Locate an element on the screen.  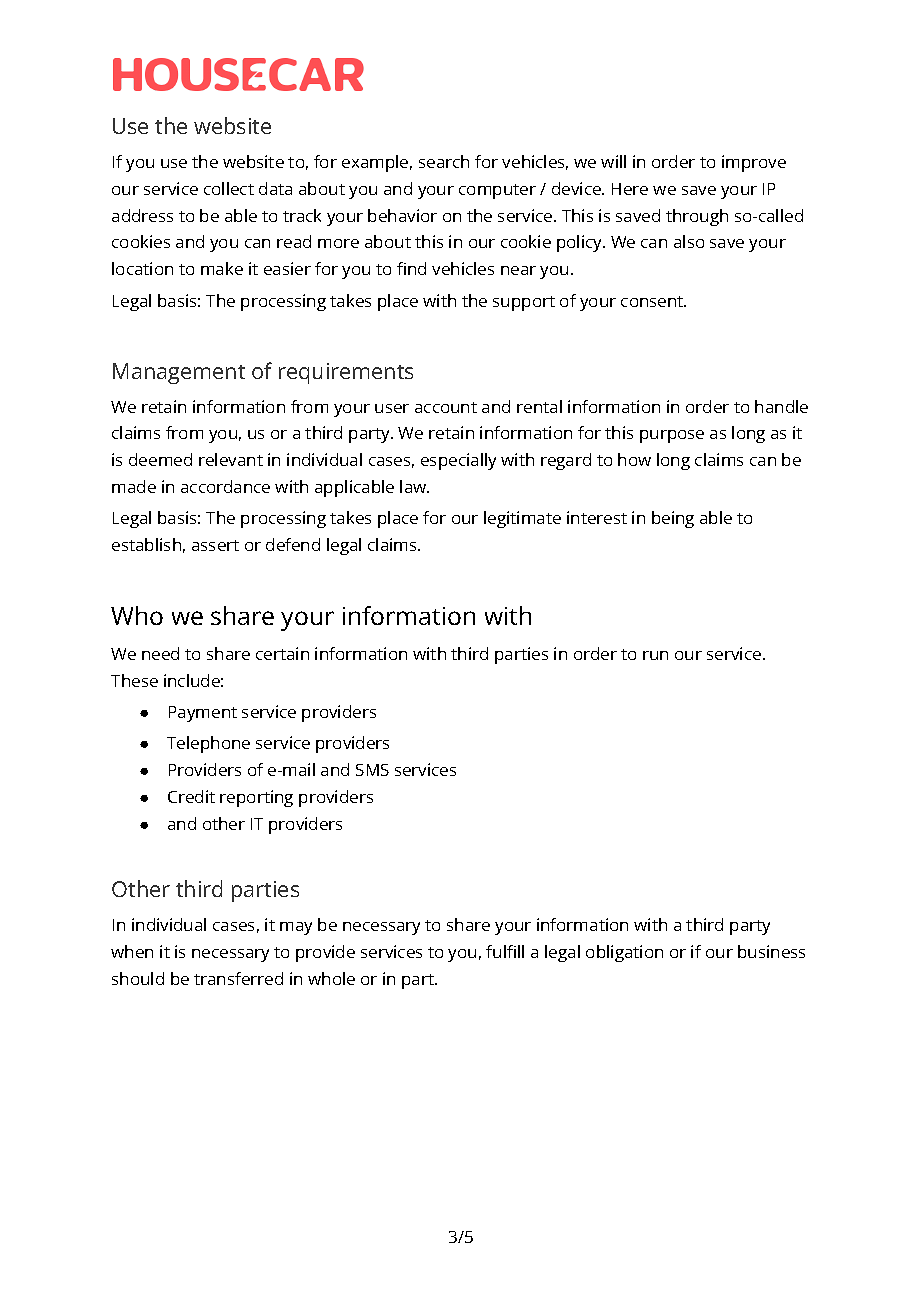
collect is located at coordinates (229, 188).
